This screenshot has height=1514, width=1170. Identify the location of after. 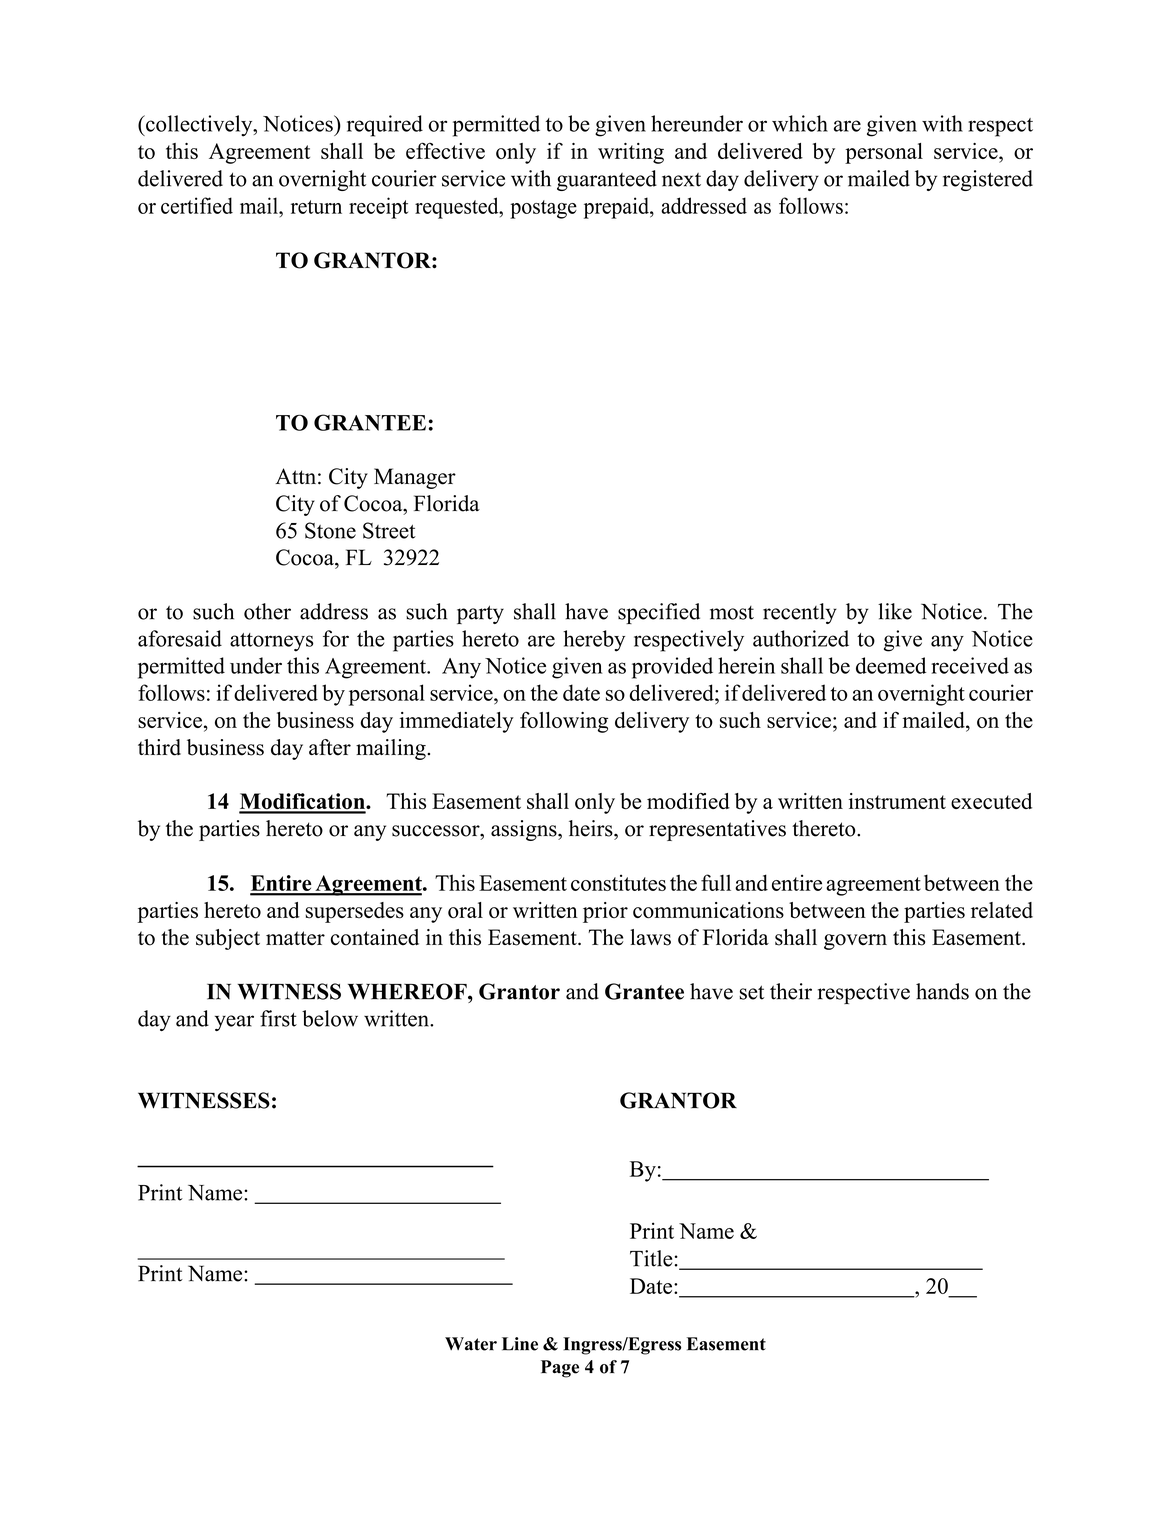
(330, 747).
